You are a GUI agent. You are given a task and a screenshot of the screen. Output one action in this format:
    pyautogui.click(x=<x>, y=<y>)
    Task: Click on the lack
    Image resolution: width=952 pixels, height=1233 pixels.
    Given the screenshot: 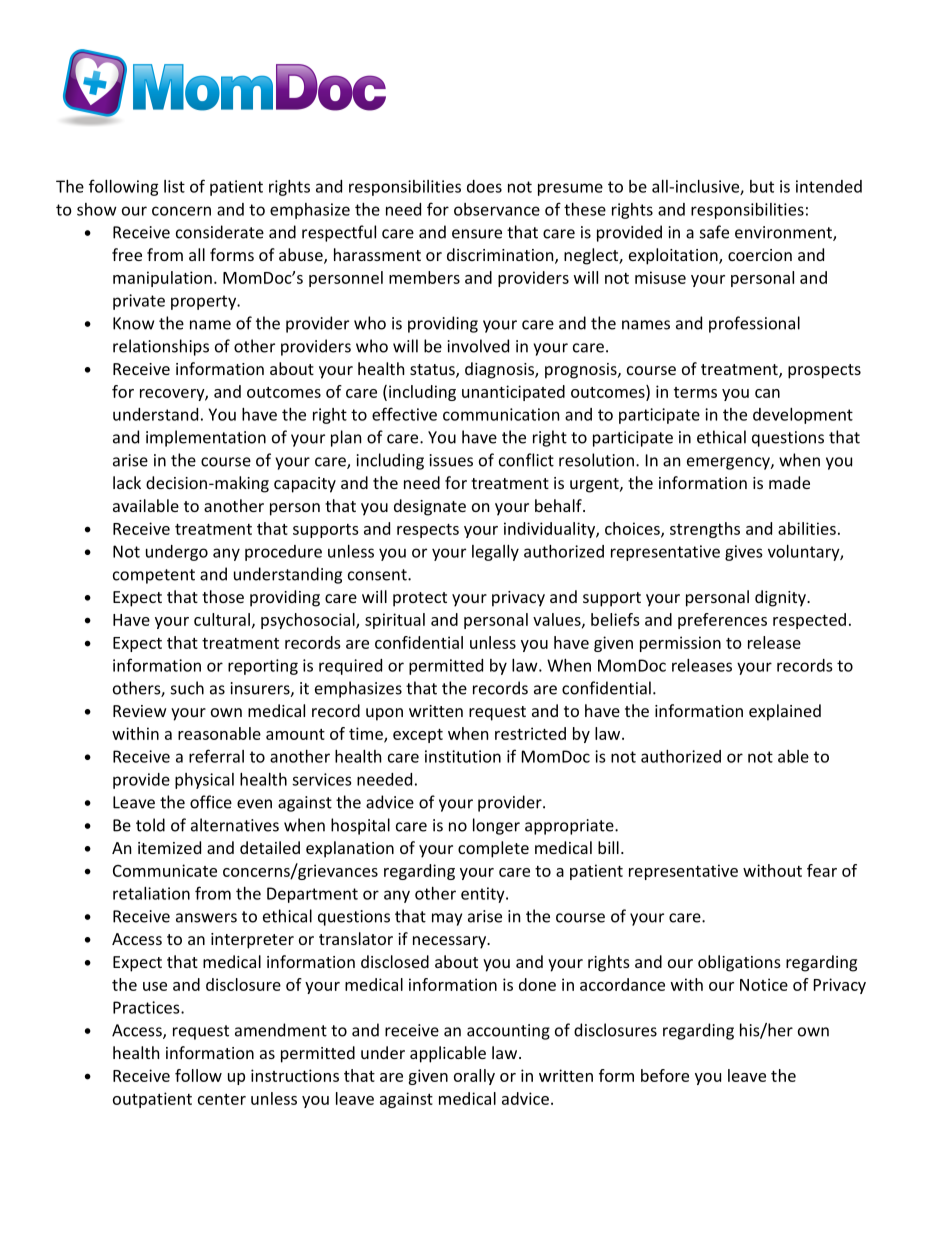 What is the action you would take?
    pyautogui.click(x=127, y=482)
